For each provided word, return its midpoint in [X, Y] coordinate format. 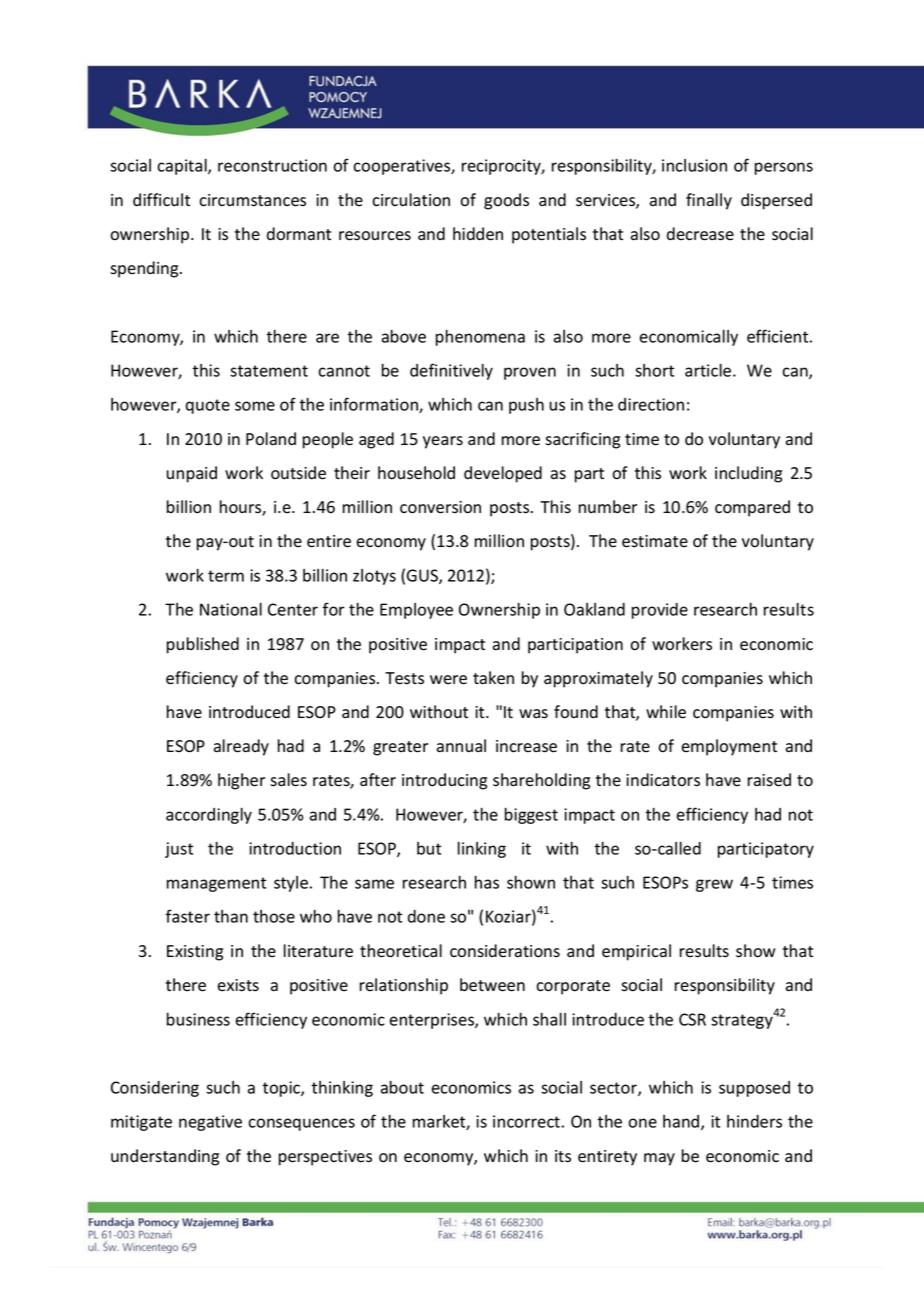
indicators [663, 780]
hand [682, 1122]
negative [210, 1123]
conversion [440, 507]
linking [482, 850]
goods [506, 201]
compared [752, 508]
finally [709, 201]
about [402, 1087]
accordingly [209, 816]
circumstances [252, 200]
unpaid [191, 474]
